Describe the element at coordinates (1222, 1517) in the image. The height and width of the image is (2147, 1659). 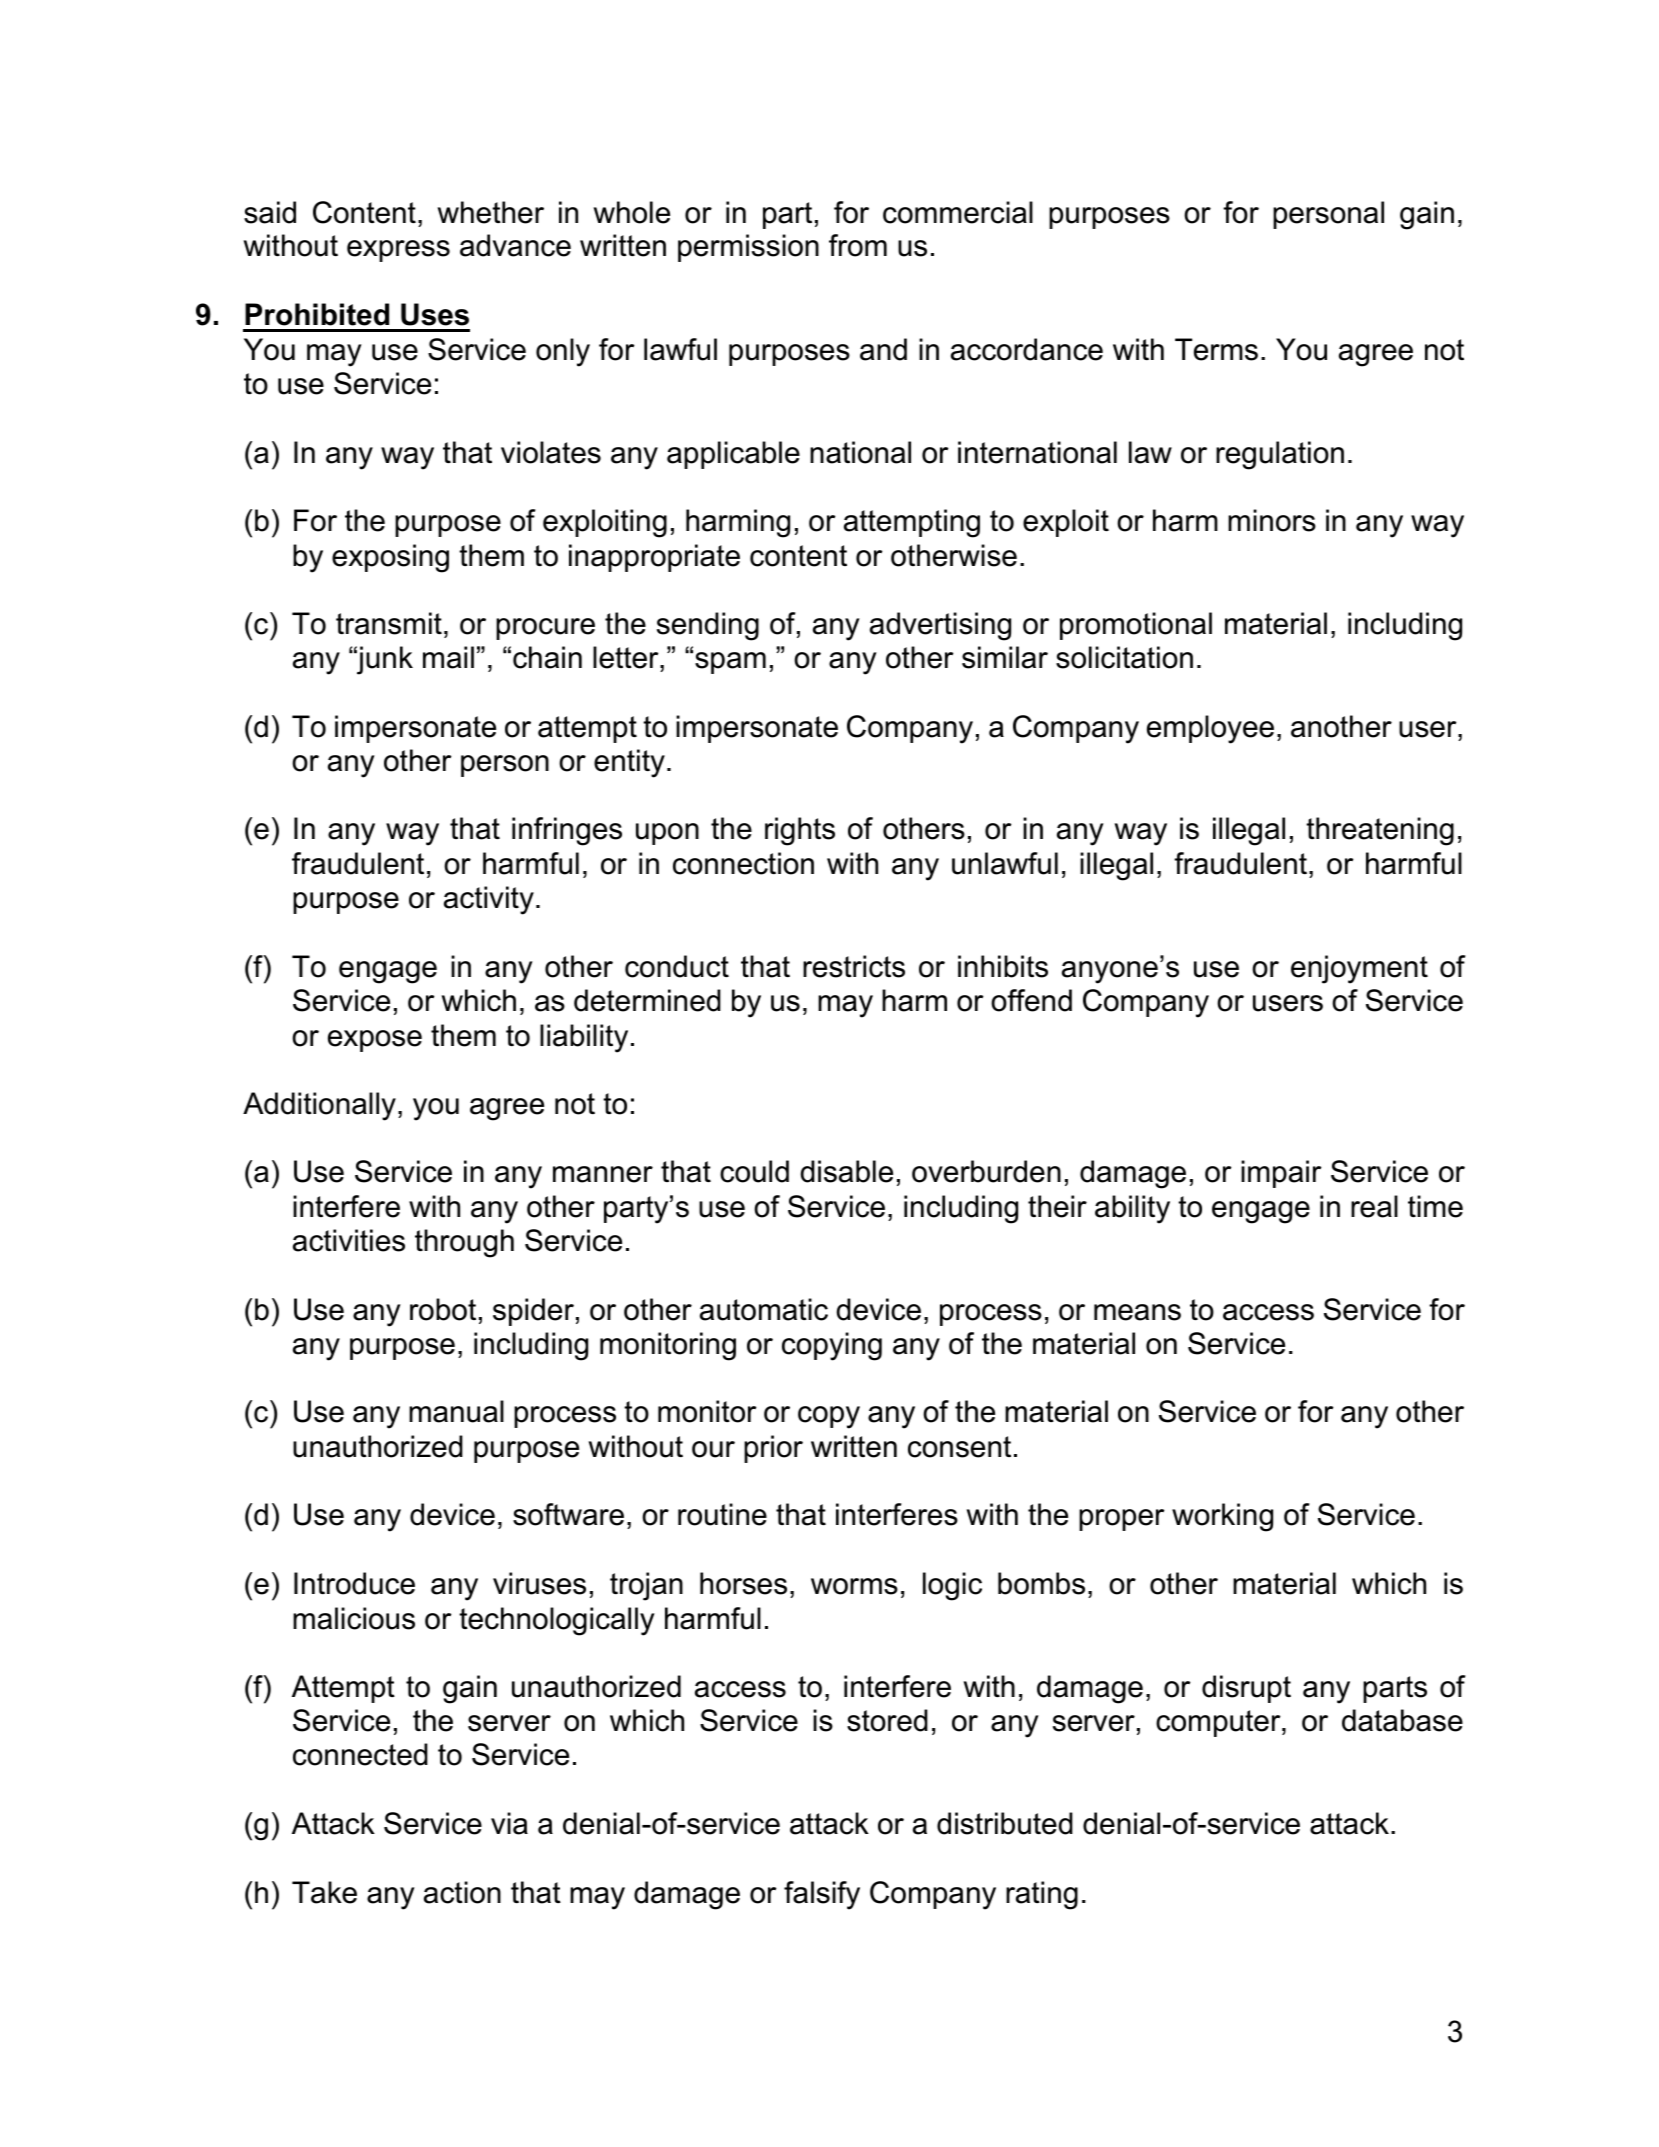
I see `working` at that location.
